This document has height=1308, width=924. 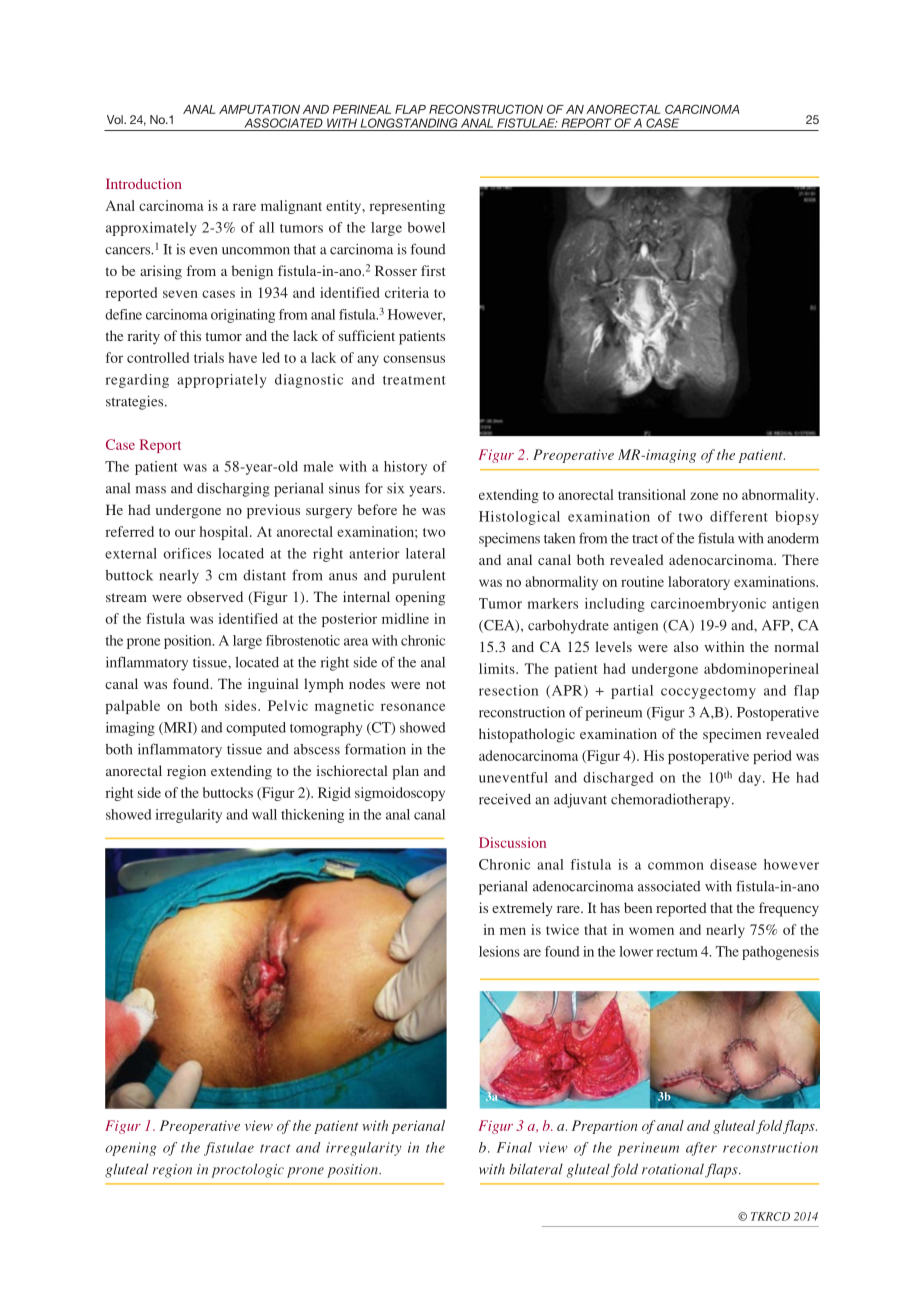 I want to click on different, so click(x=739, y=516).
